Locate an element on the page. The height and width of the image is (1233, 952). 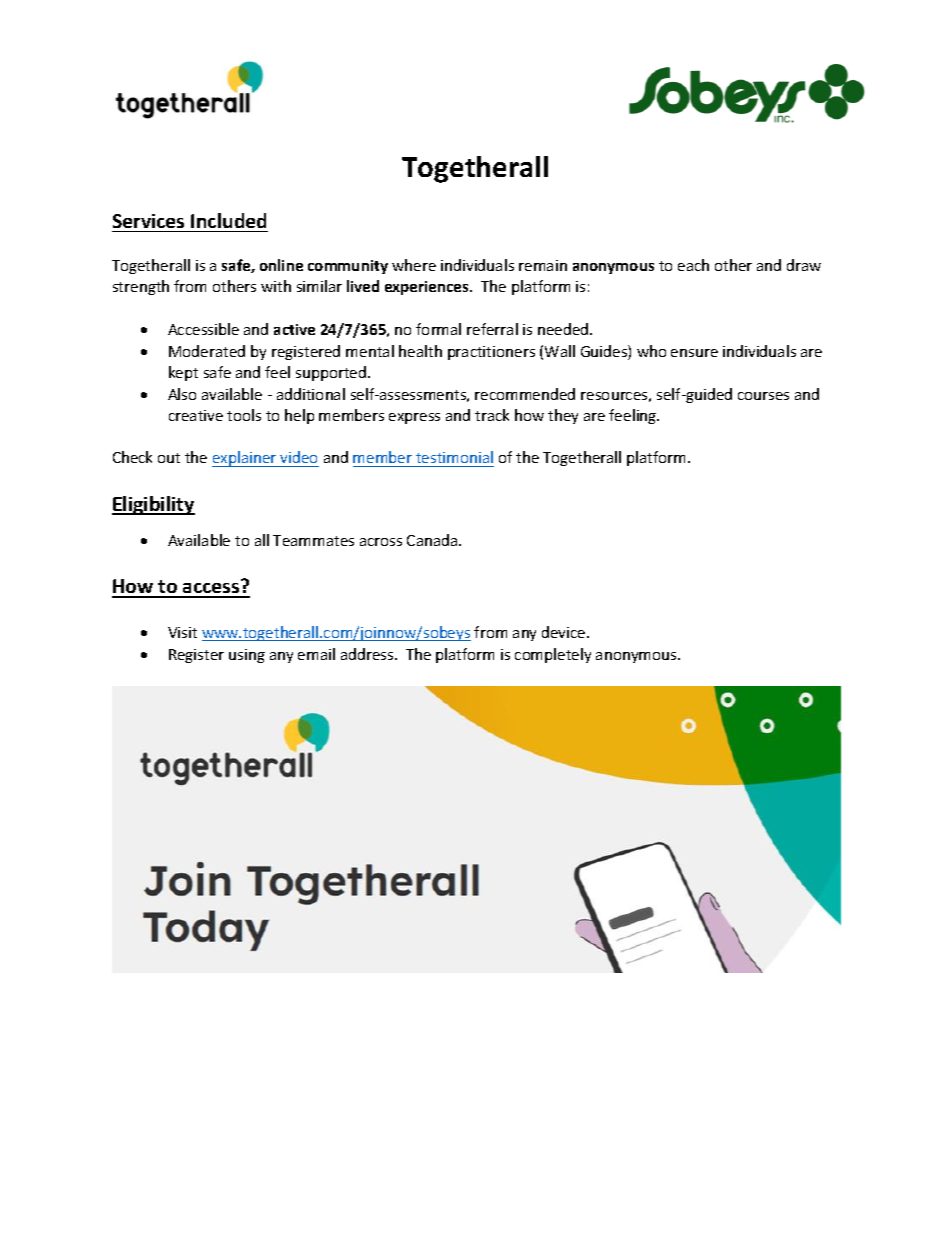
device is located at coordinates (565, 632).
